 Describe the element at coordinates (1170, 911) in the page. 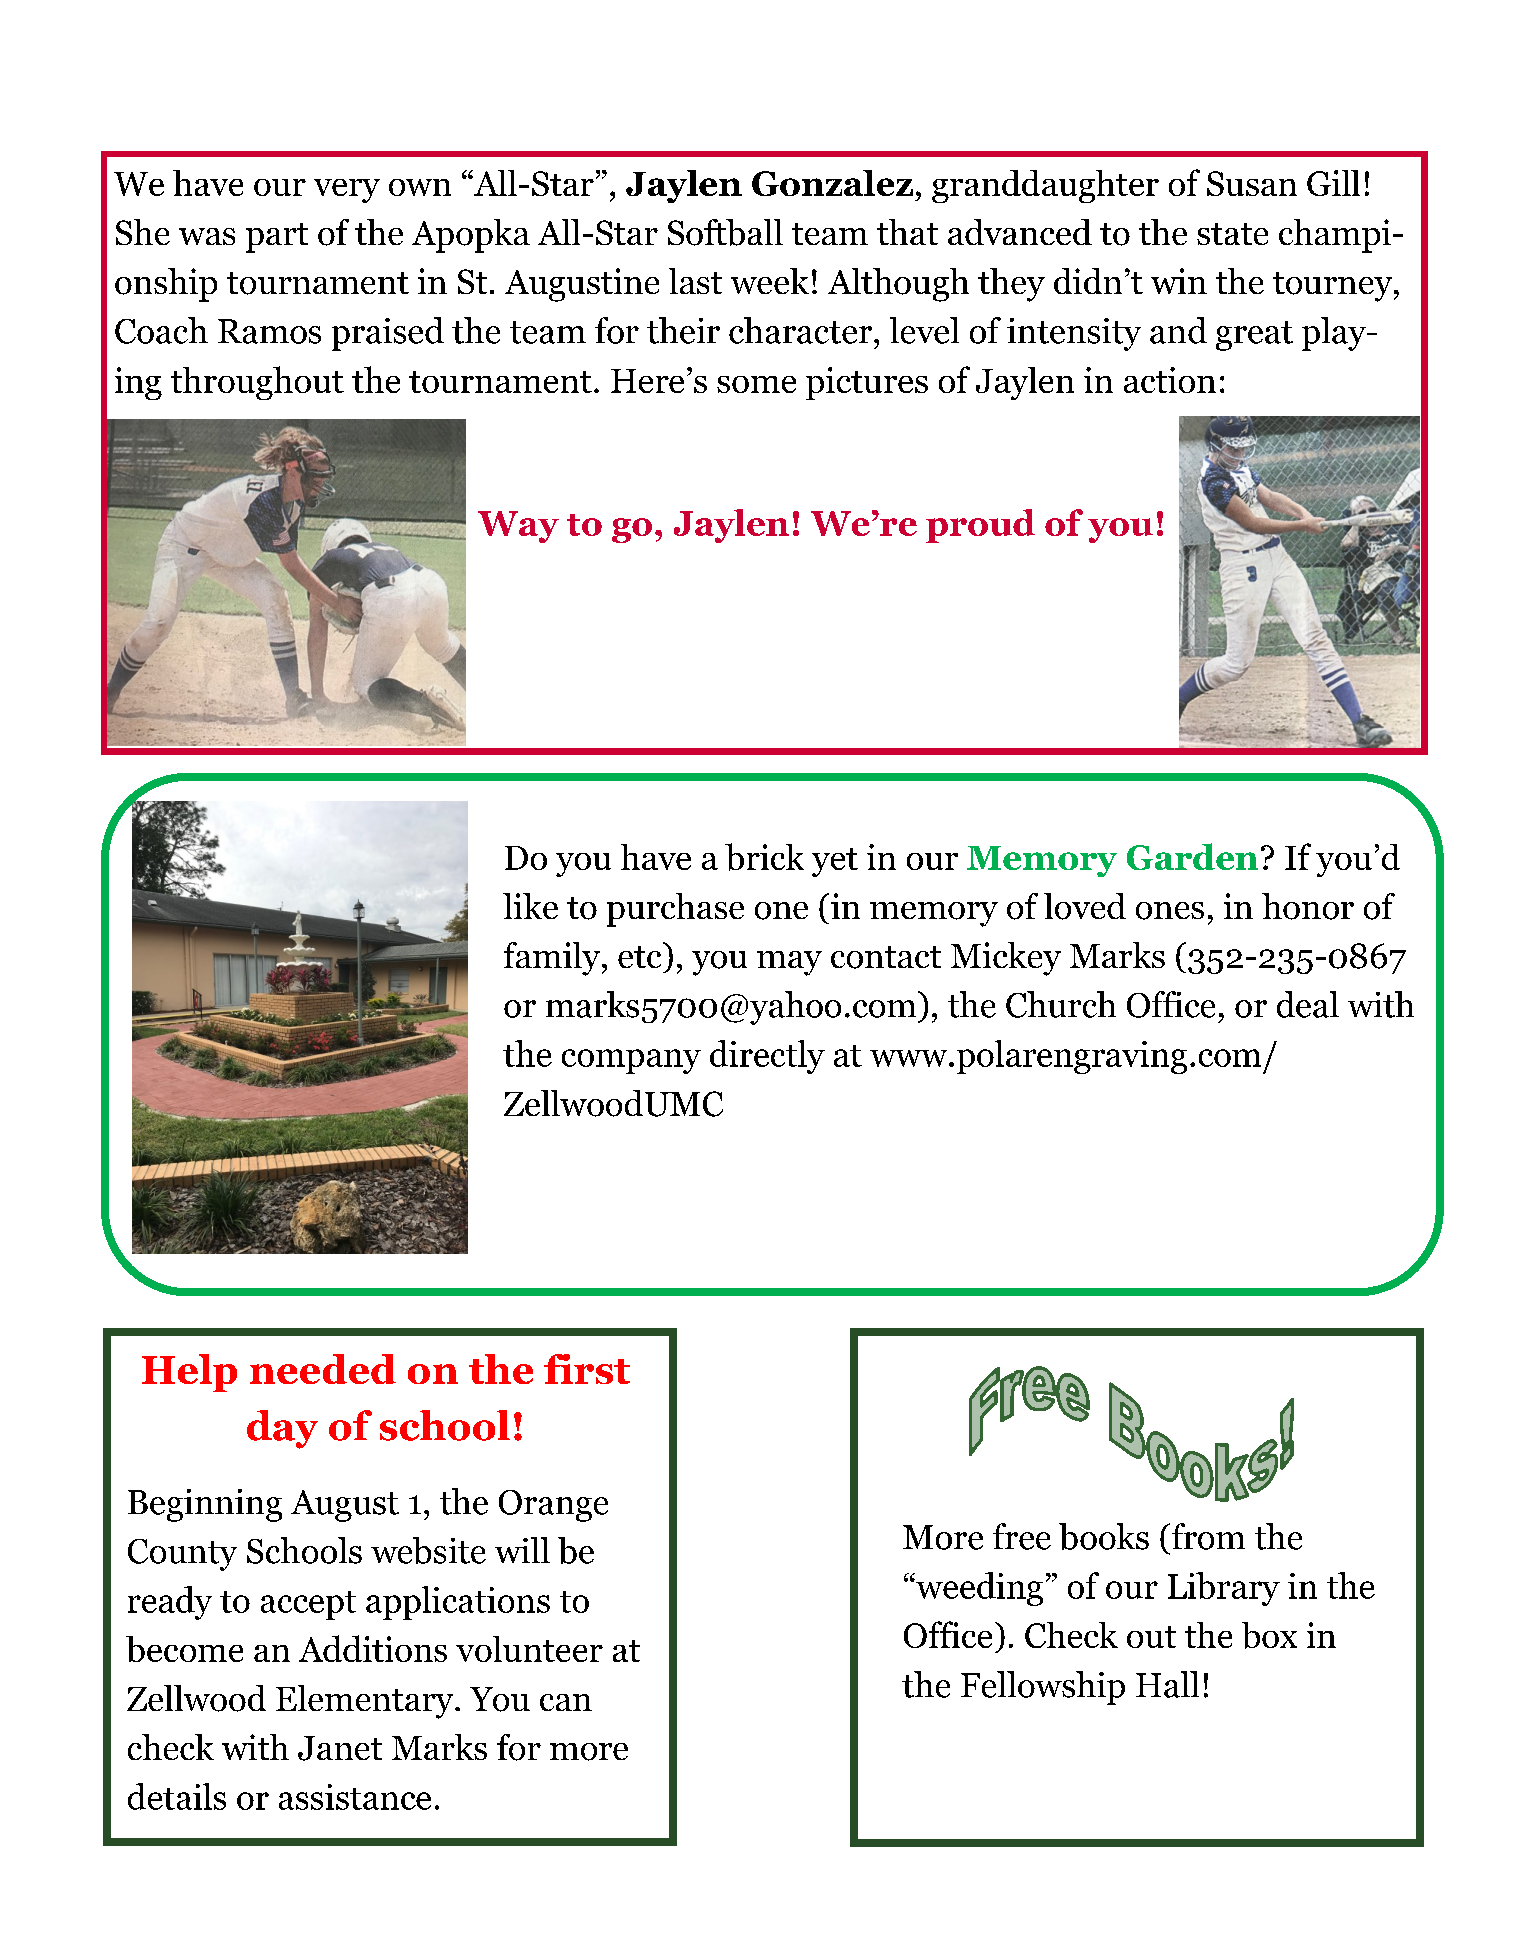

I see `ones` at that location.
